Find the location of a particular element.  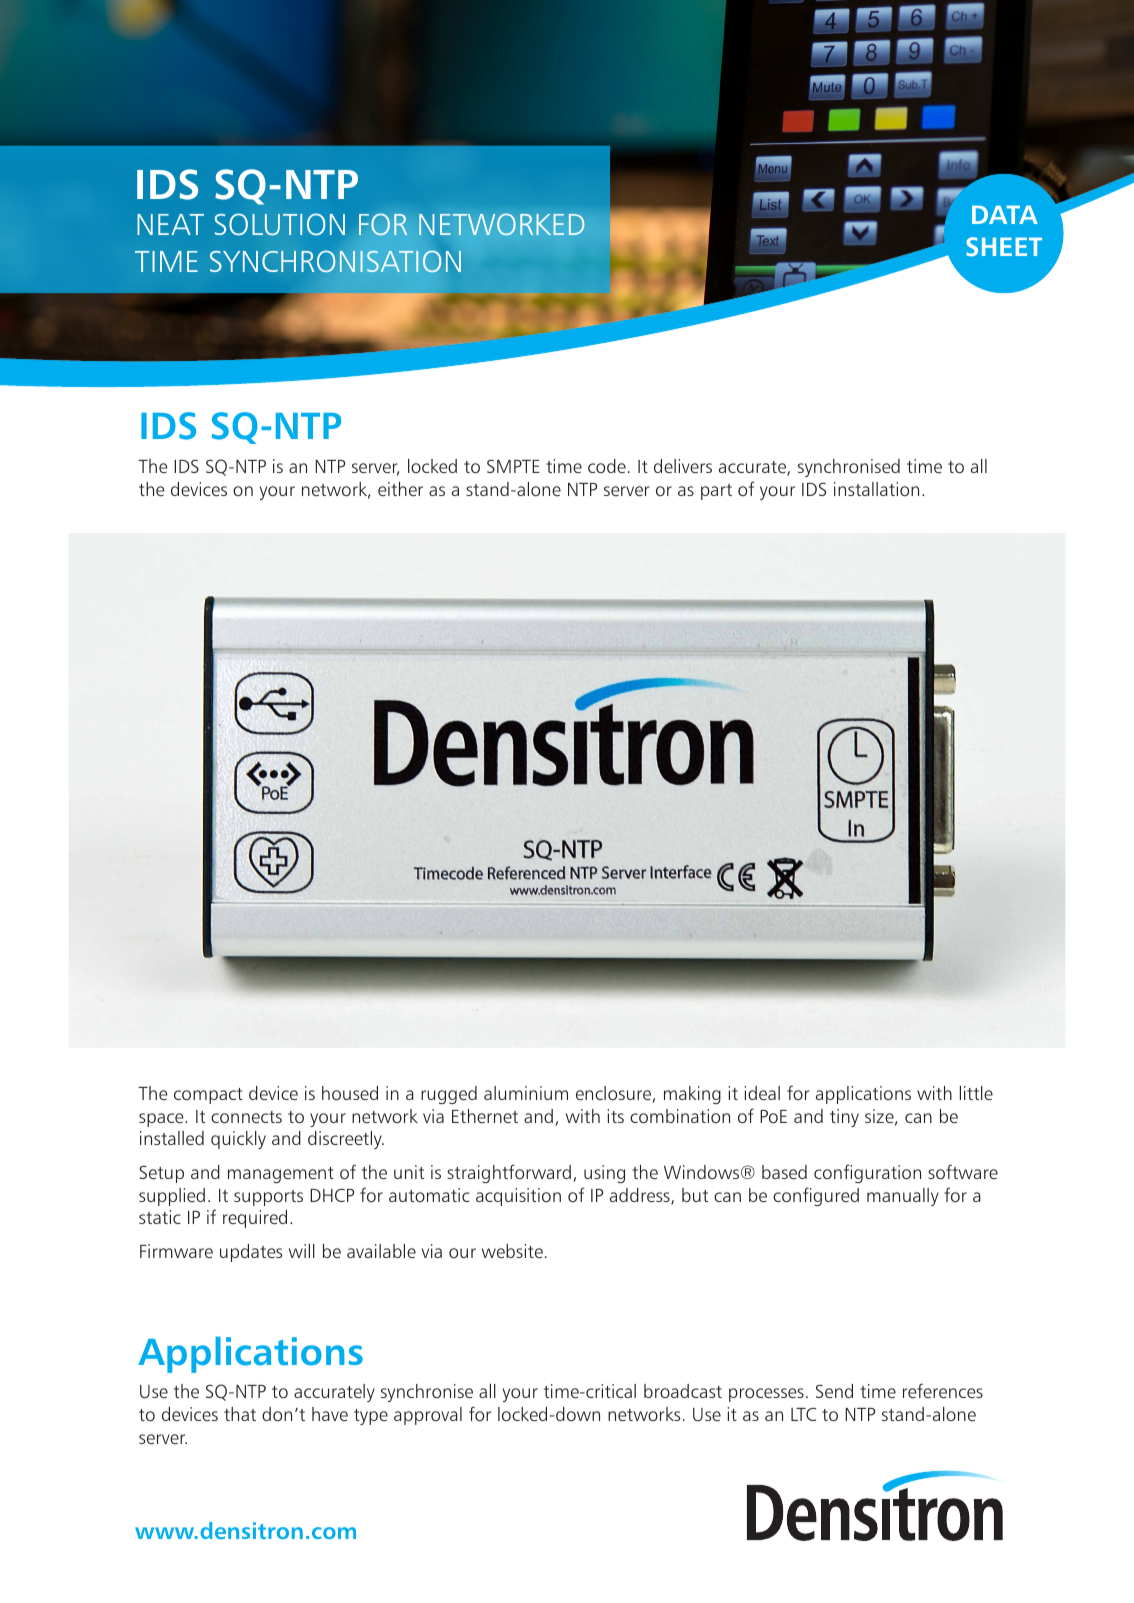

aluminium is located at coordinates (526, 1093).
